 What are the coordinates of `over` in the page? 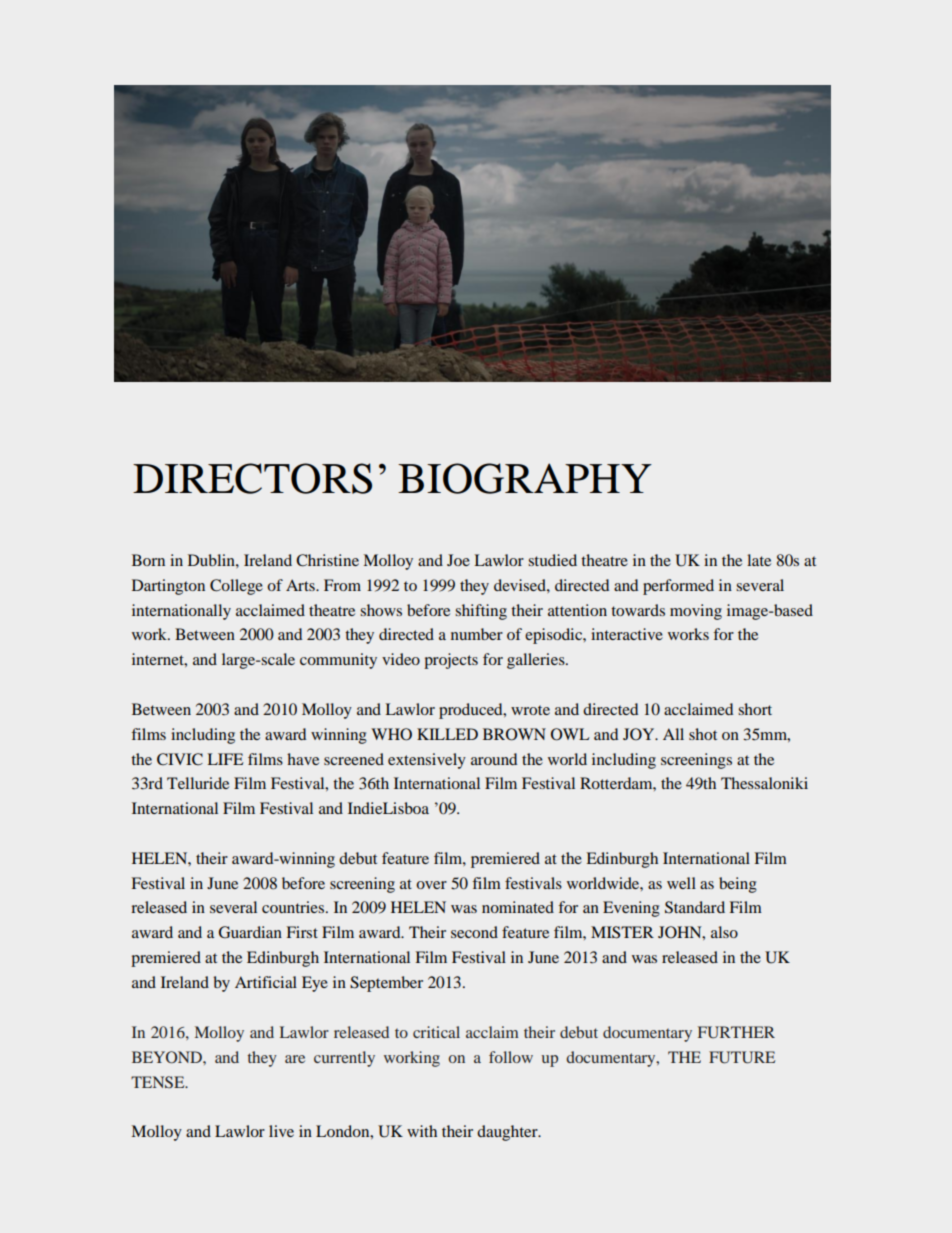 It's located at (431, 885).
